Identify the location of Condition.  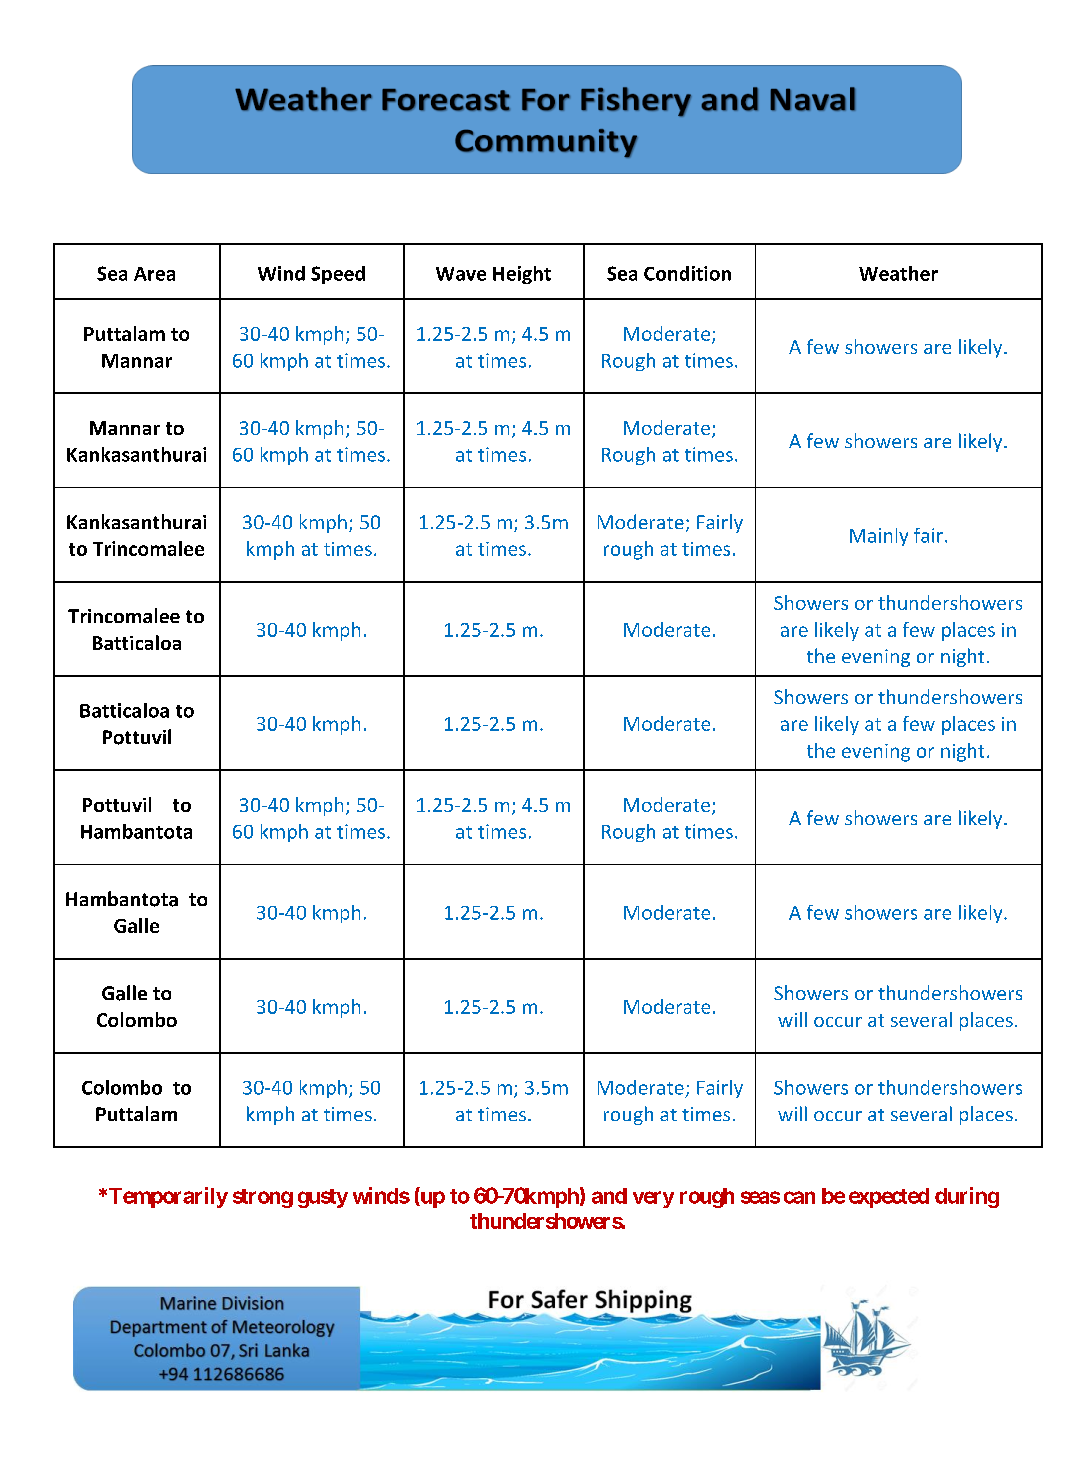
(687, 273).
